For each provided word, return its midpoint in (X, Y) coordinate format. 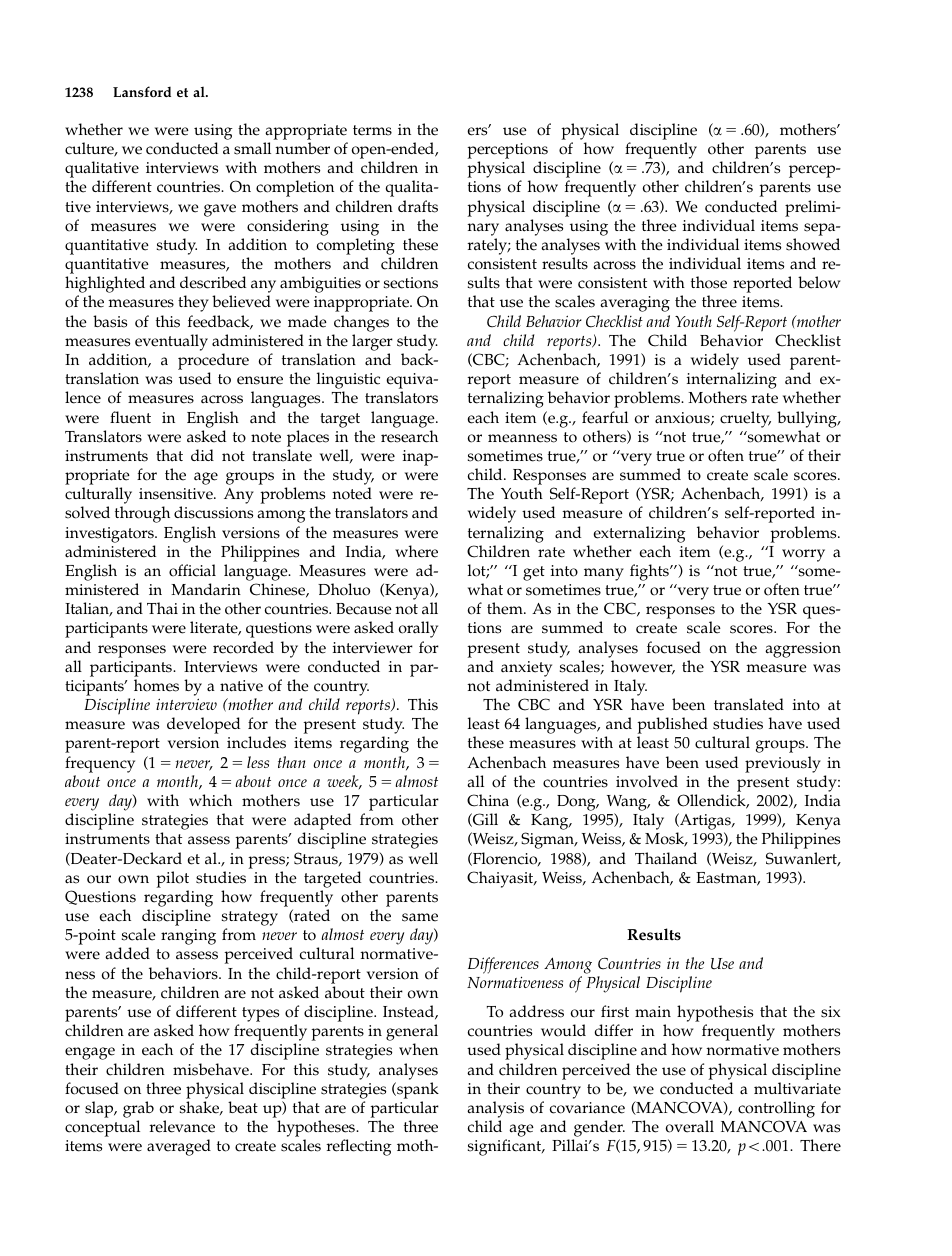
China (488, 800)
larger (372, 342)
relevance (182, 1126)
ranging (188, 937)
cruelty (745, 419)
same (420, 917)
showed (813, 244)
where (416, 551)
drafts (418, 206)
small (252, 148)
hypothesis (715, 1013)
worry (803, 555)
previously (783, 764)
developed (203, 725)
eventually (171, 342)
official (192, 570)
